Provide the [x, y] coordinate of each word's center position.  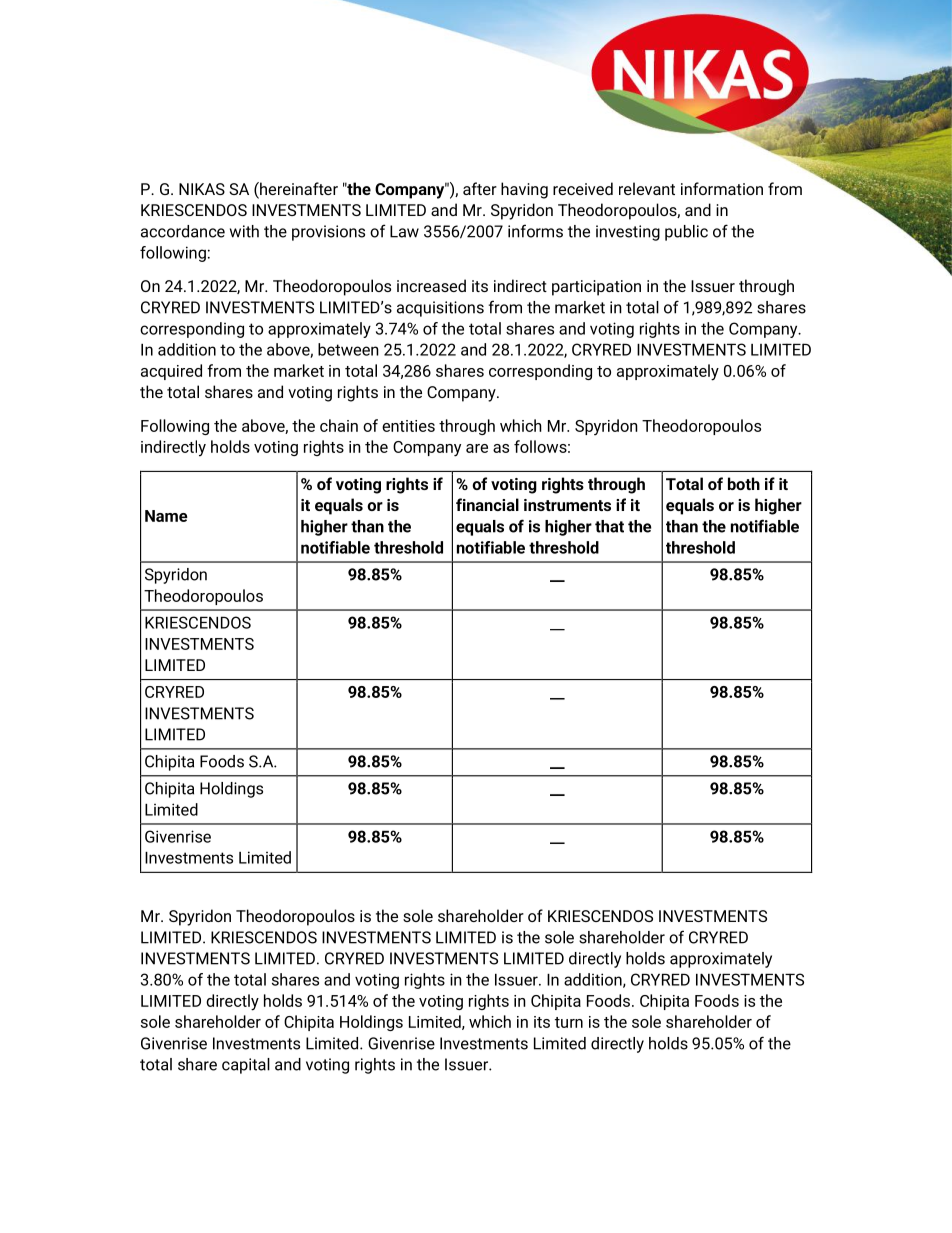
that [609, 526]
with [244, 231]
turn [569, 1022]
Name [166, 516]
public [686, 233]
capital [246, 1066]
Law [404, 231]
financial [487, 504]
